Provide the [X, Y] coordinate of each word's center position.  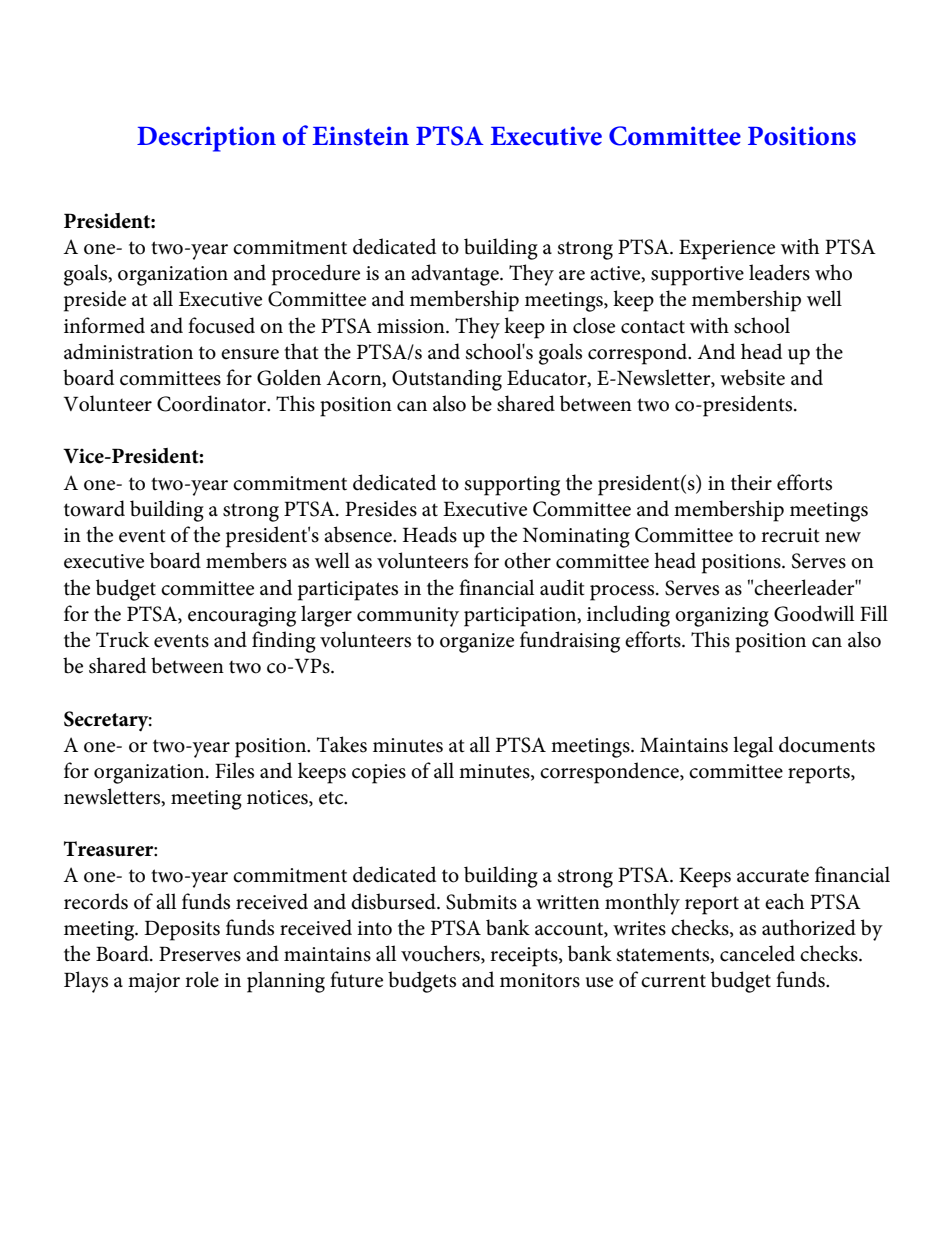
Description [206, 139]
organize [477, 643]
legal [753, 747]
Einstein [360, 136]
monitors [540, 980]
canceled [757, 953]
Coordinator [213, 403]
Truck [122, 639]
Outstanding [447, 380]
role [202, 979]
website [752, 377]
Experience [727, 249]
